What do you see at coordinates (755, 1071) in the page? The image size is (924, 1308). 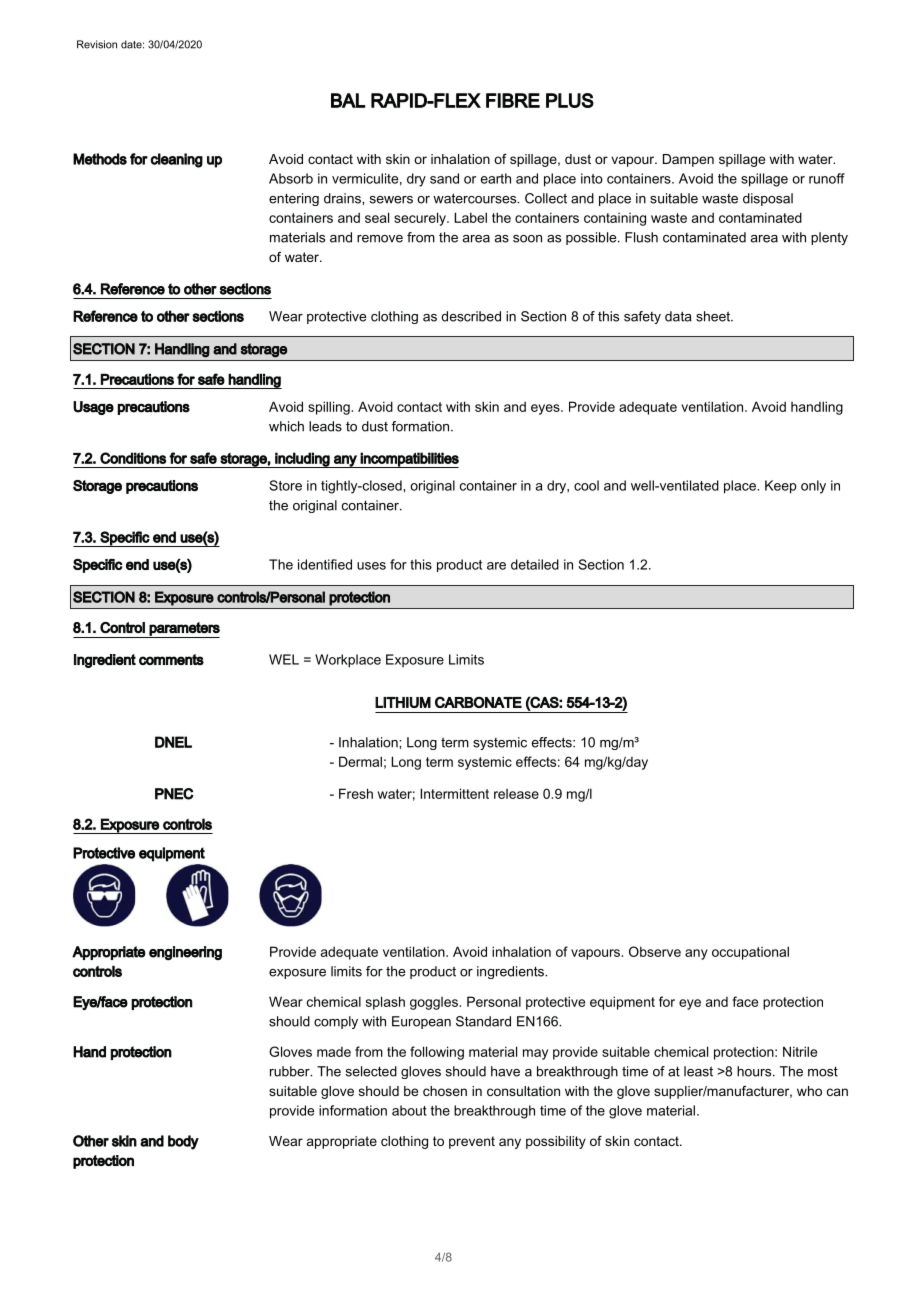 I see `hours` at bounding box center [755, 1071].
